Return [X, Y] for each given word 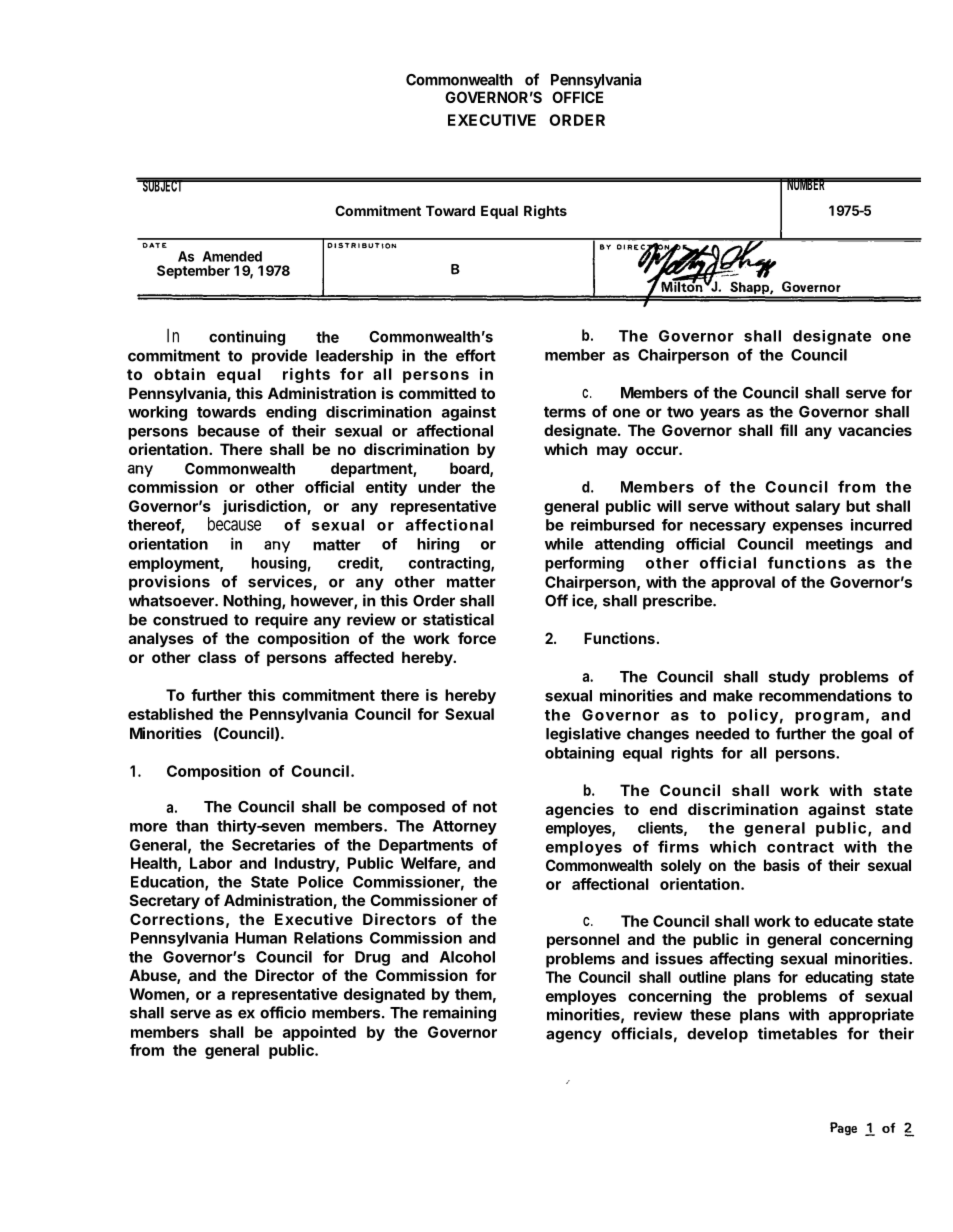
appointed [319, 1033]
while [564, 544]
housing [279, 564]
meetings [839, 545]
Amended [232, 256]
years [720, 414]
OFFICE [577, 97]
